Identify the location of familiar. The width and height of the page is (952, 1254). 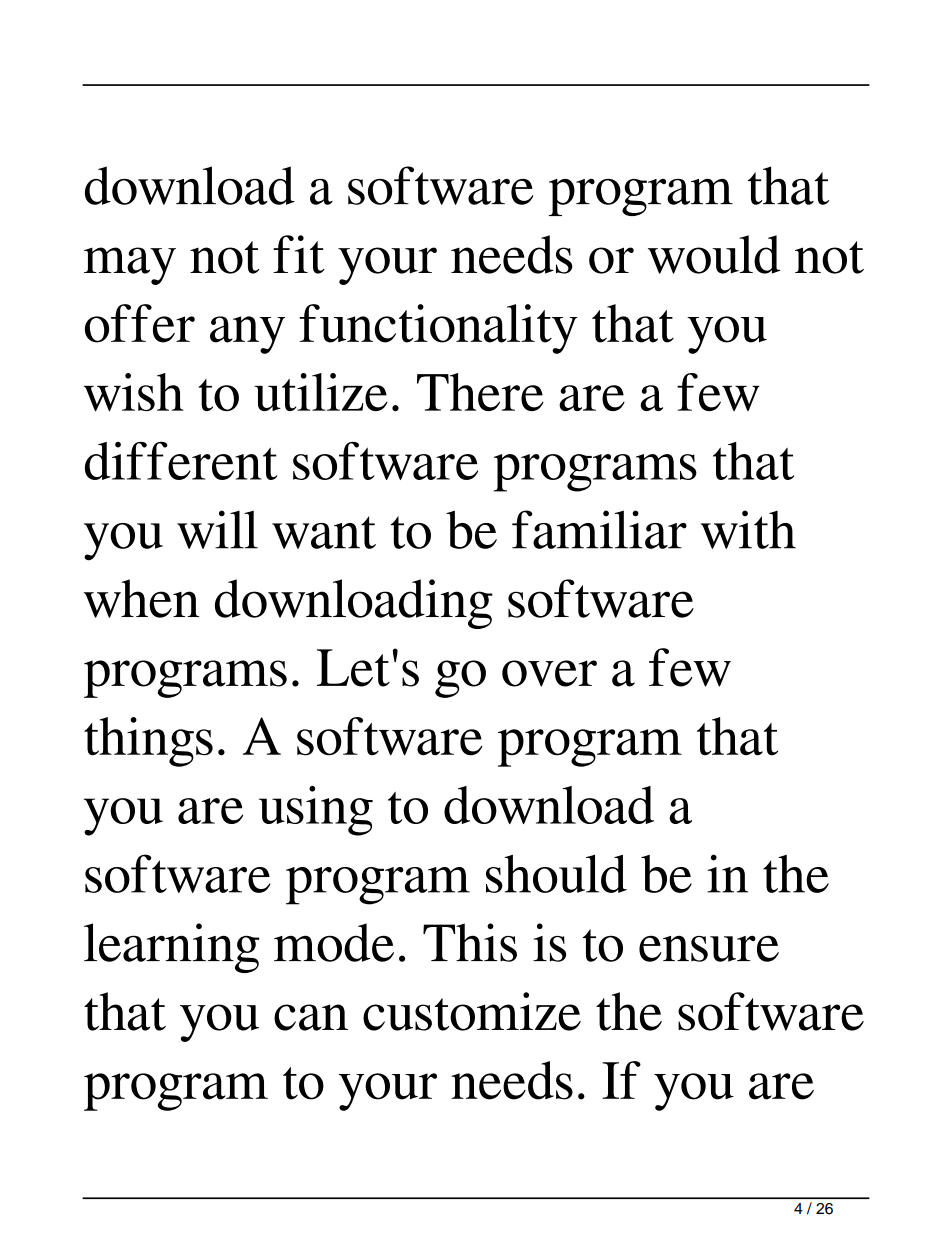
(599, 529).
